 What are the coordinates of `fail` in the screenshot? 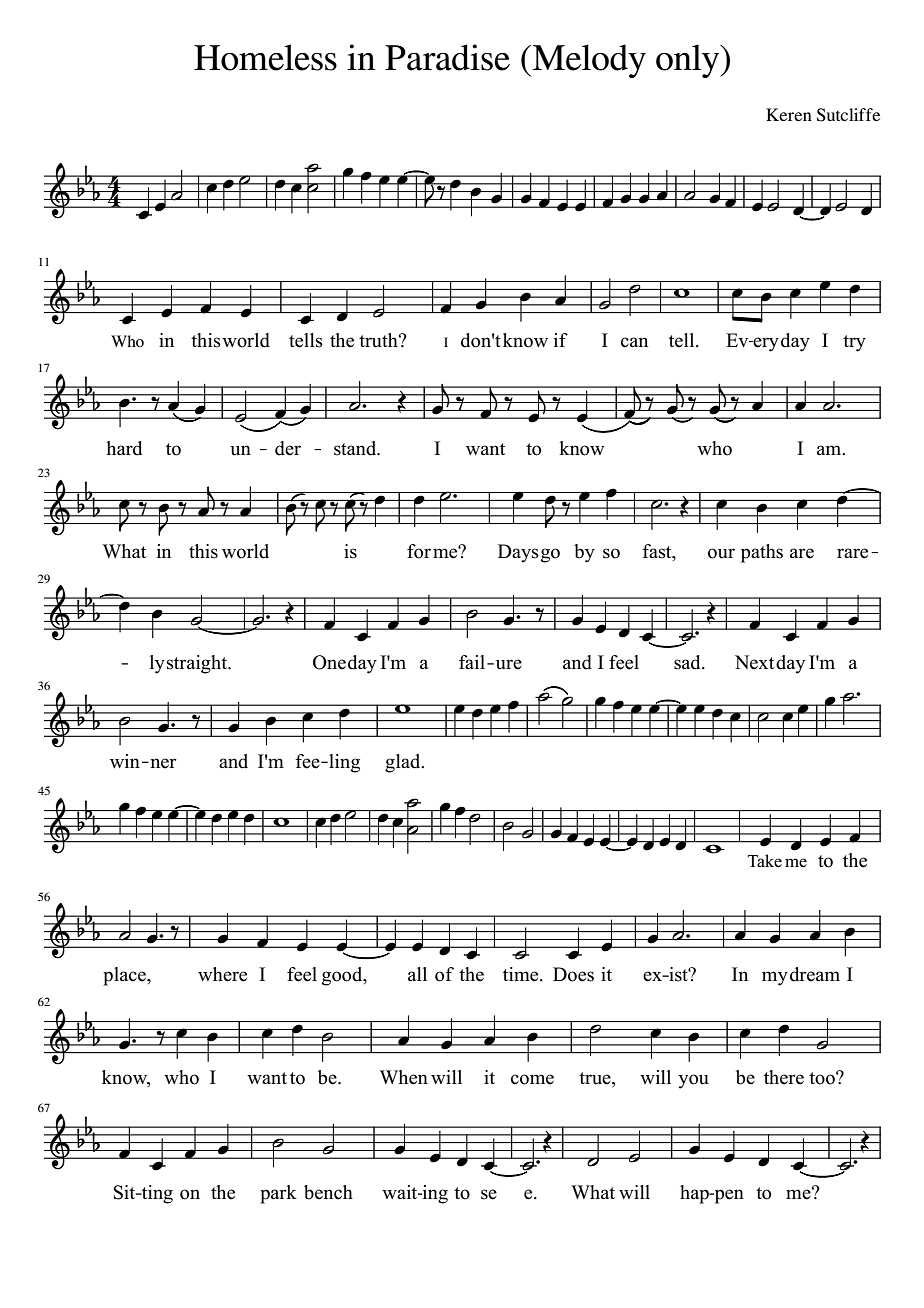 It's located at (473, 662).
